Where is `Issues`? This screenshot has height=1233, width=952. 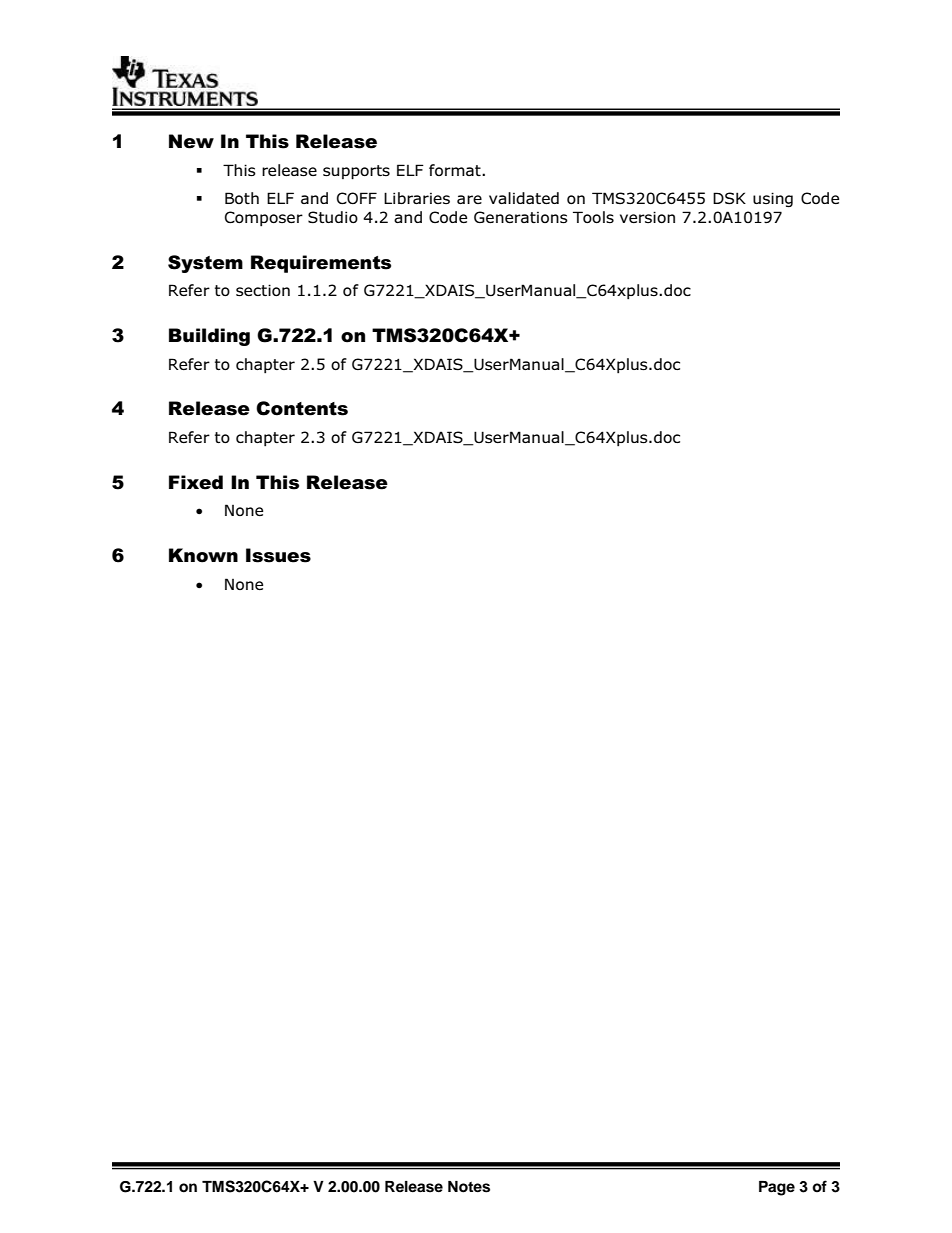
Issues is located at coordinates (278, 555).
